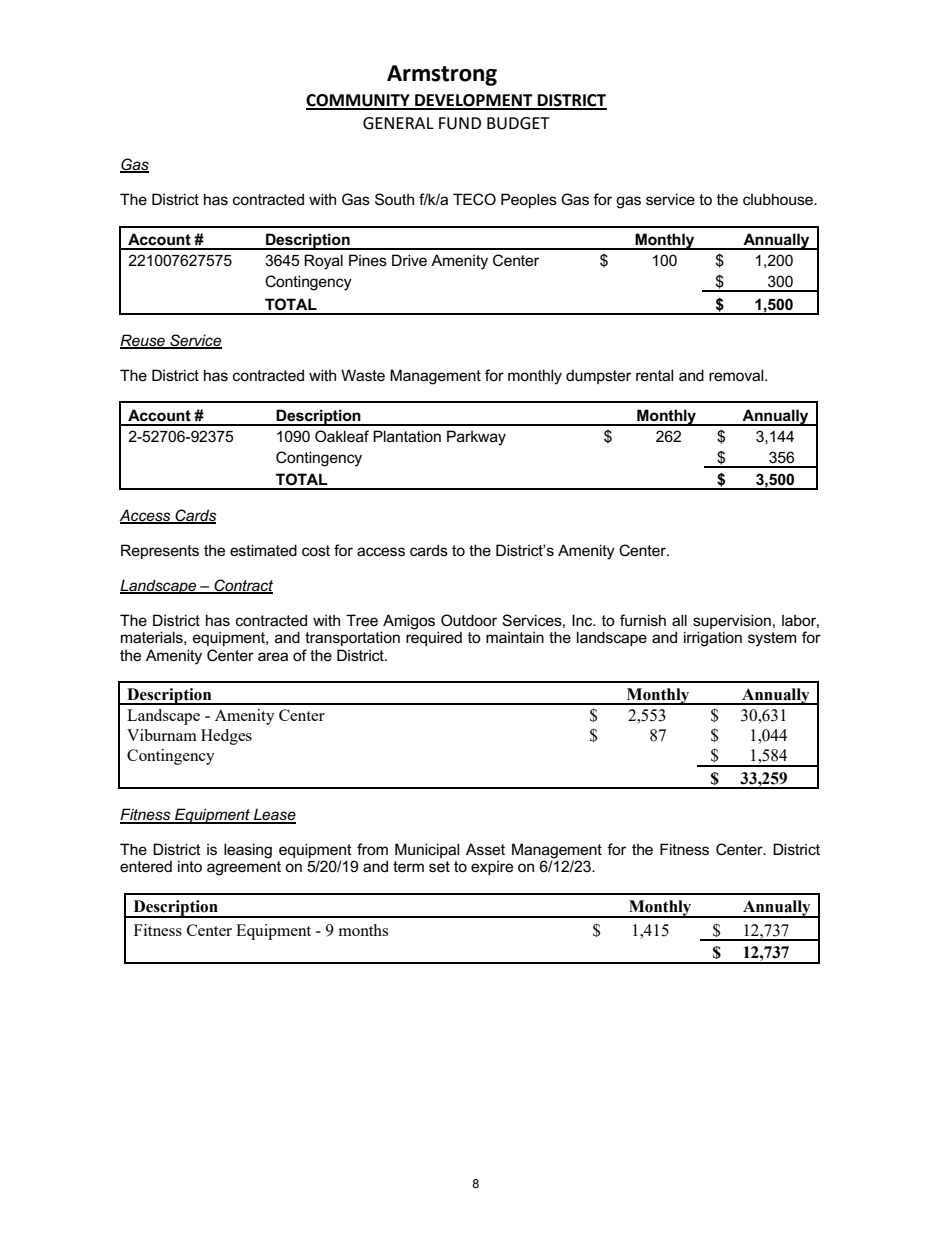 Image resolution: width=952 pixels, height=1233 pixels. Describe the element at coordinates (713, 639) in the screenshot. I see `irrigation` at that location.
